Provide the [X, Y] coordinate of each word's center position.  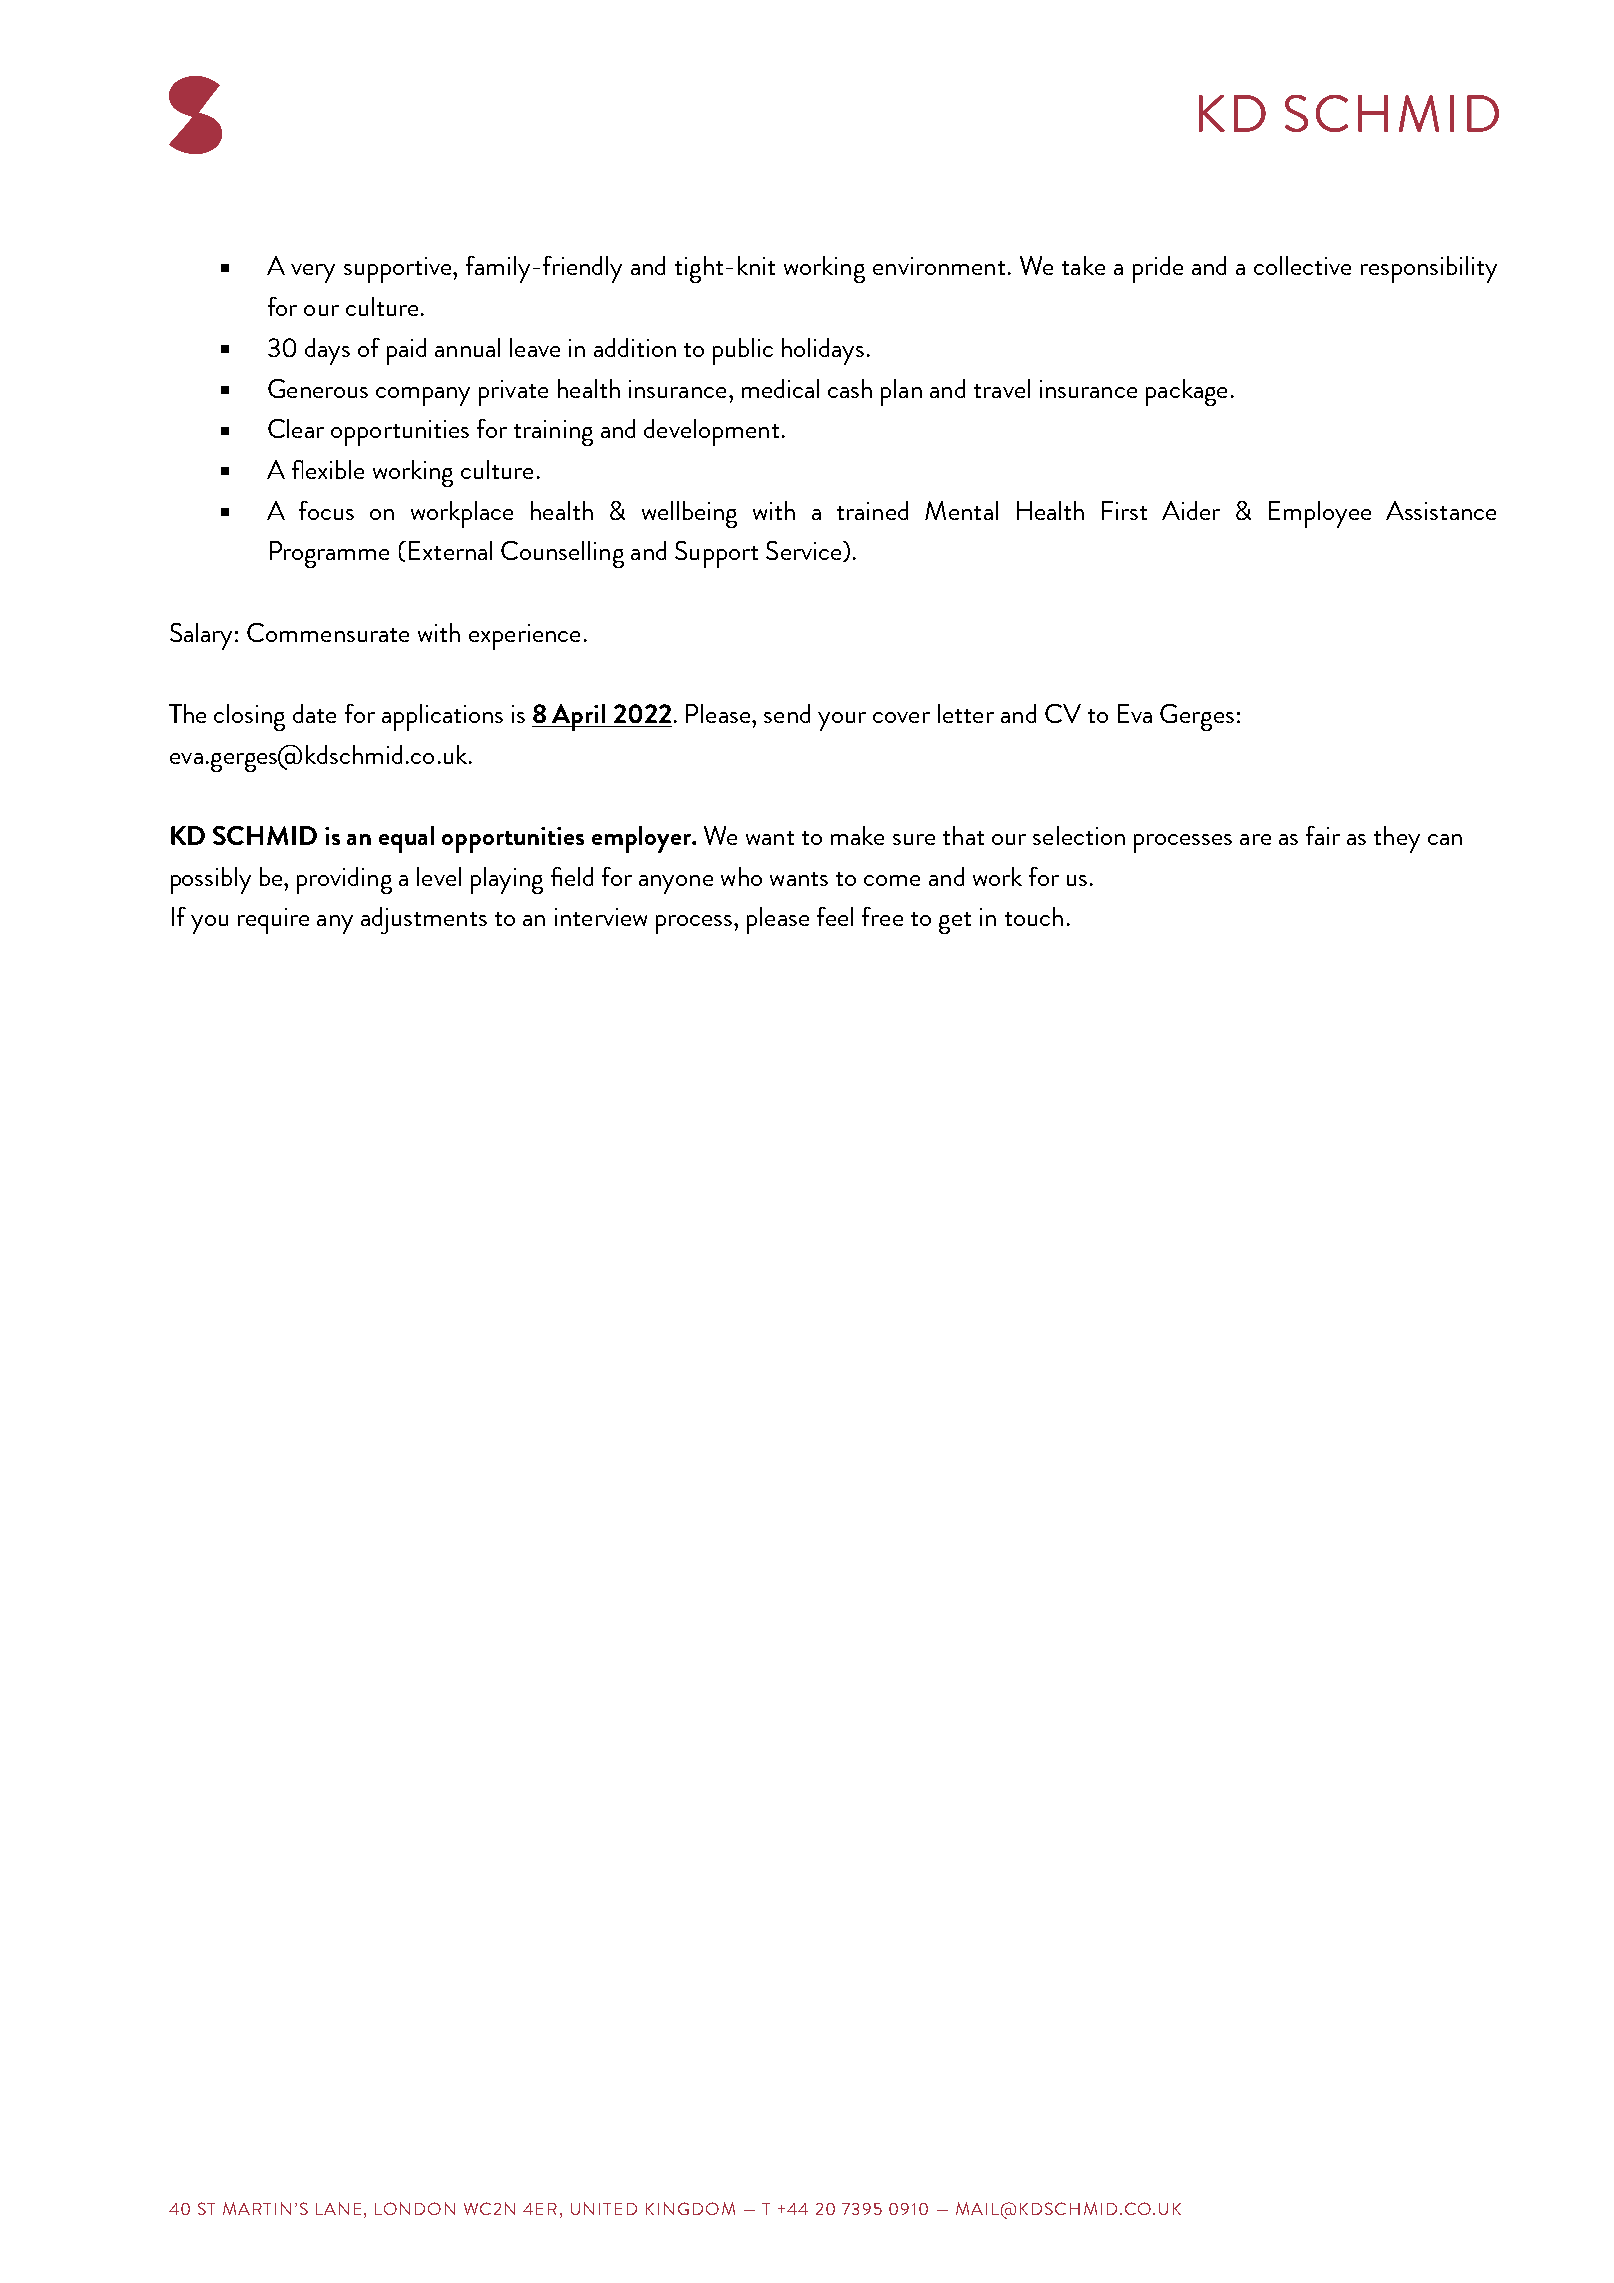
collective [1302, 265]
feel [835, 916]
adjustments [424, 920]
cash [850, 388]
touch [1034, 916]
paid [406, 351]
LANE [338, 2208]
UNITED [604, 2208]
